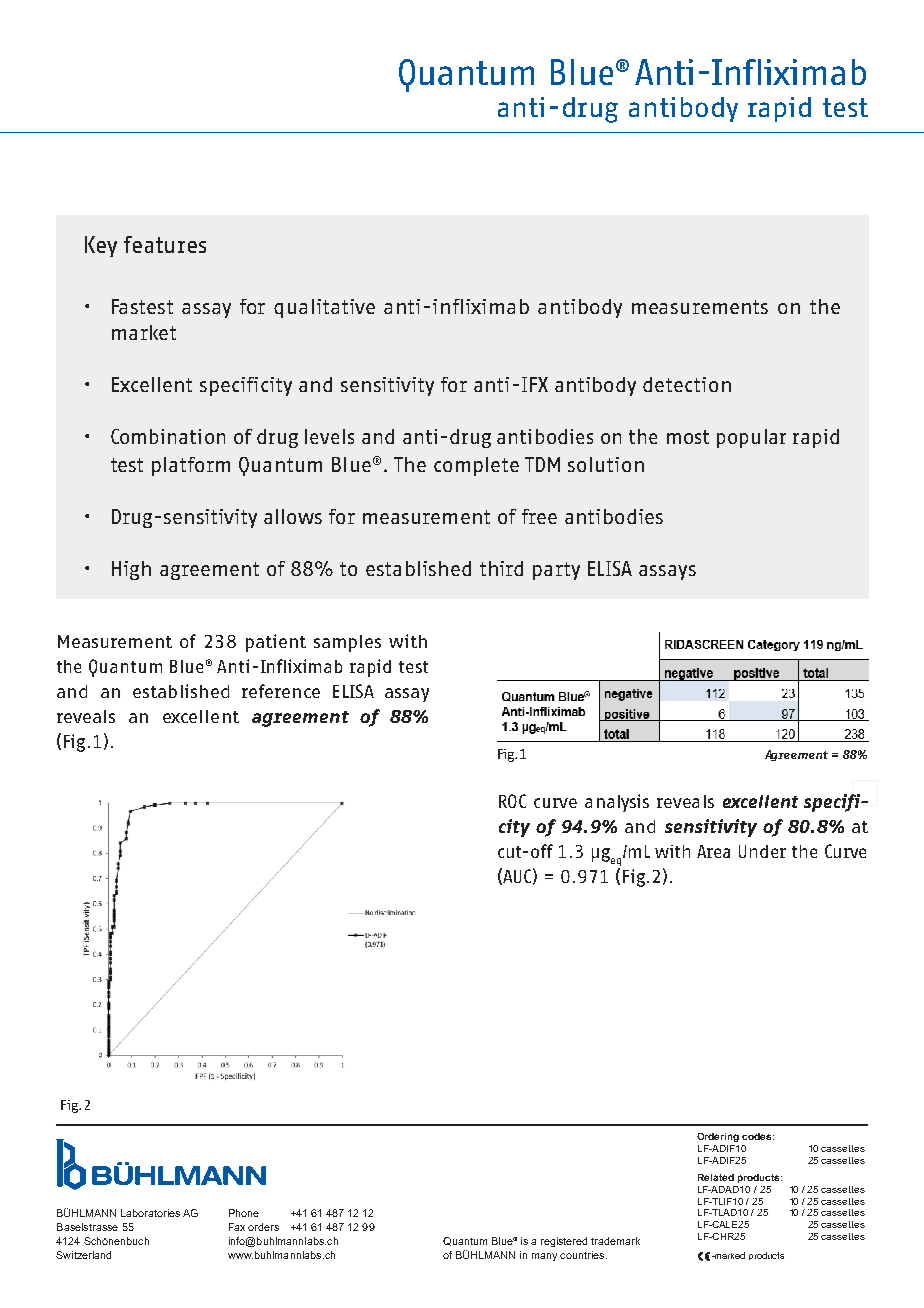  What do you see at coordinates (687, 384) in the document?
I see `detection` at bounding box center [687, 384].
